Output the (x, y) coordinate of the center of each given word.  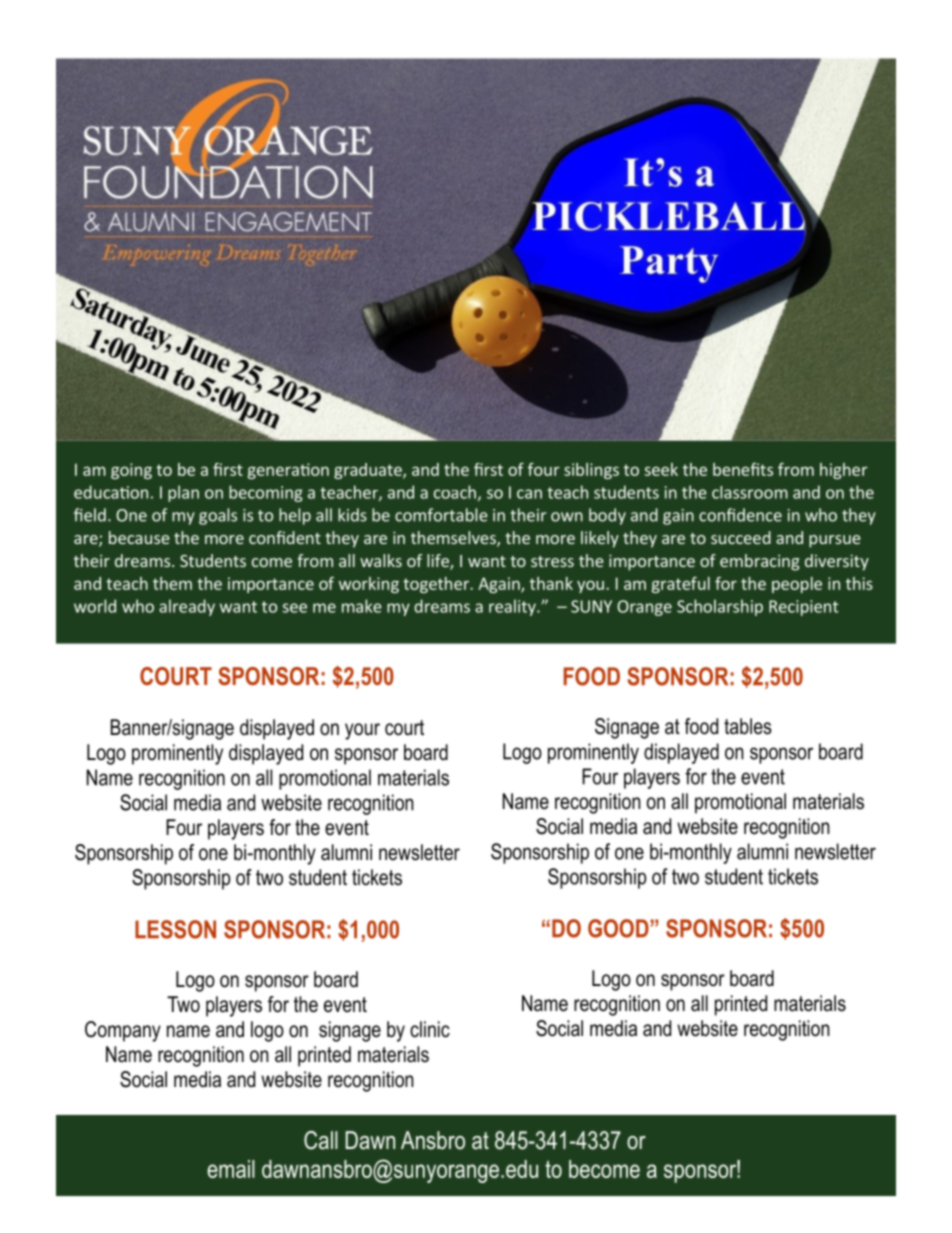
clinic (430, 1029)
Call (321, 1140)
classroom (750, 492)
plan (183, 493)
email (231, 1169)
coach (455, 492)
